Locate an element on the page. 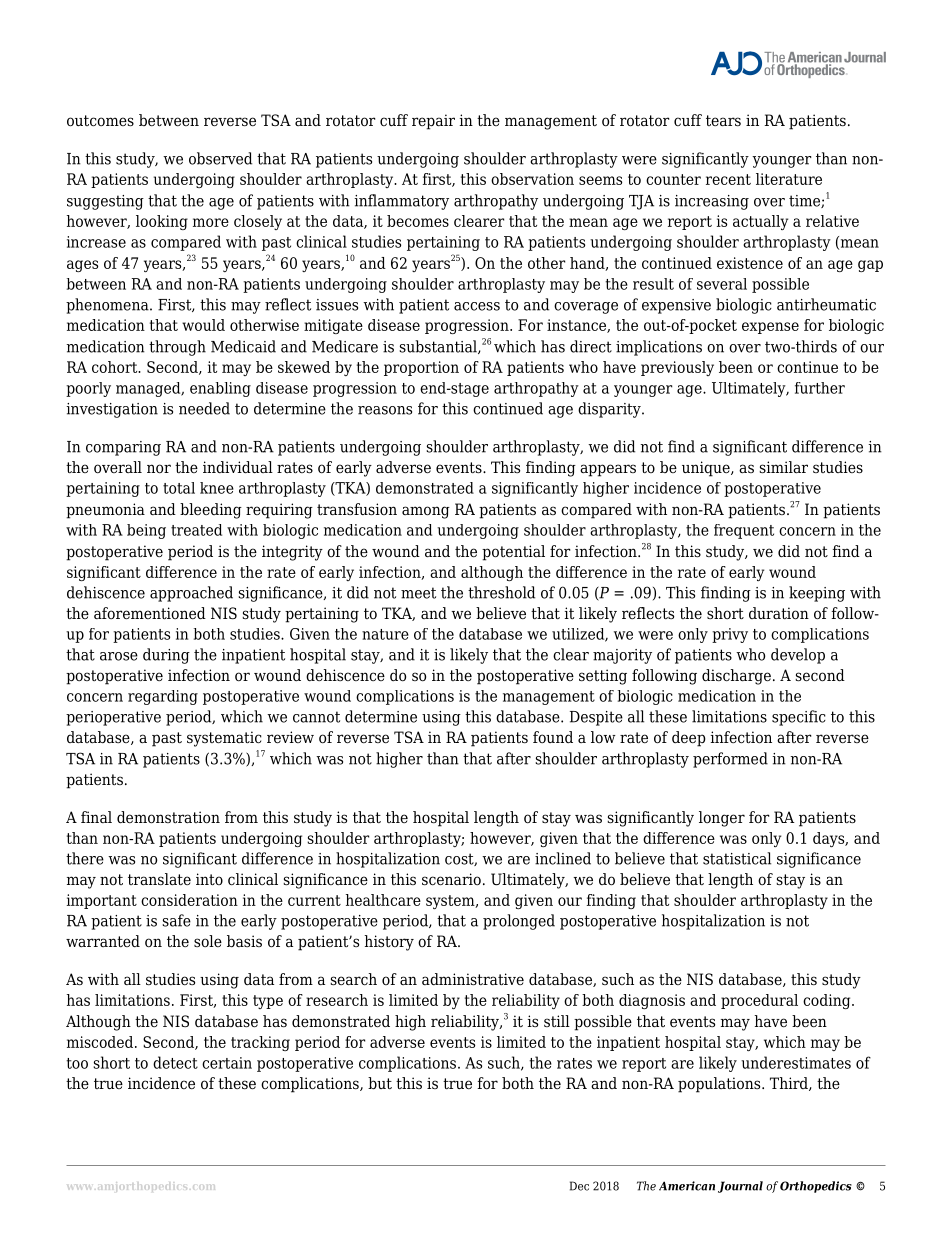 This image has height=1233, width=952. among is located at coordinates (426, 512).
